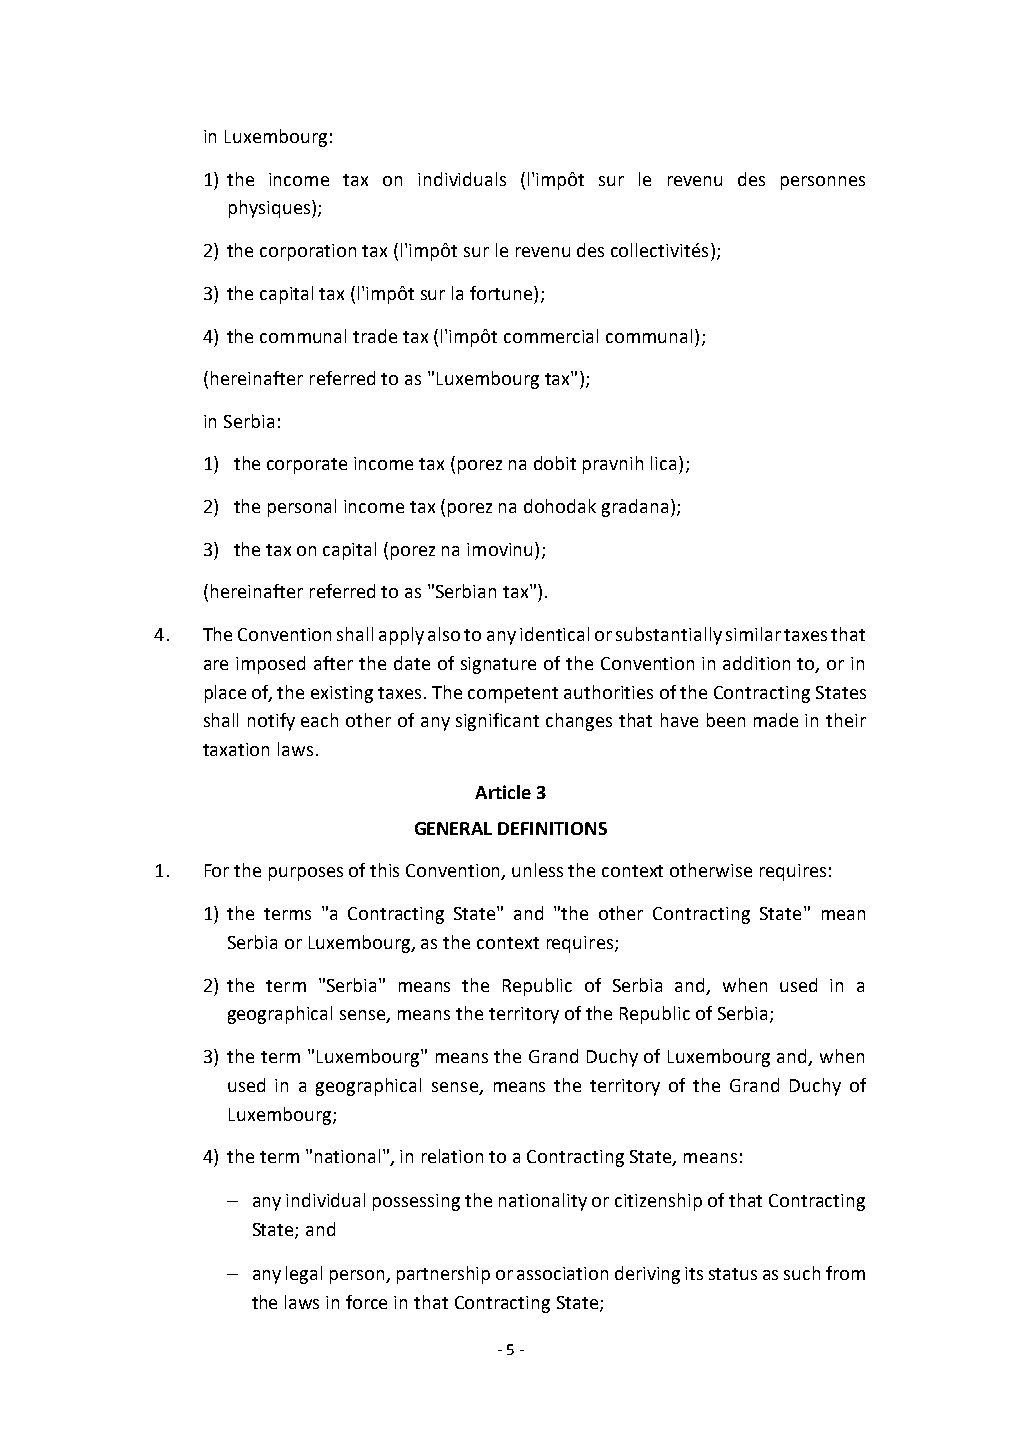  Describe the element at coordinates (776, 720) in the page. I see `made` at that location.
